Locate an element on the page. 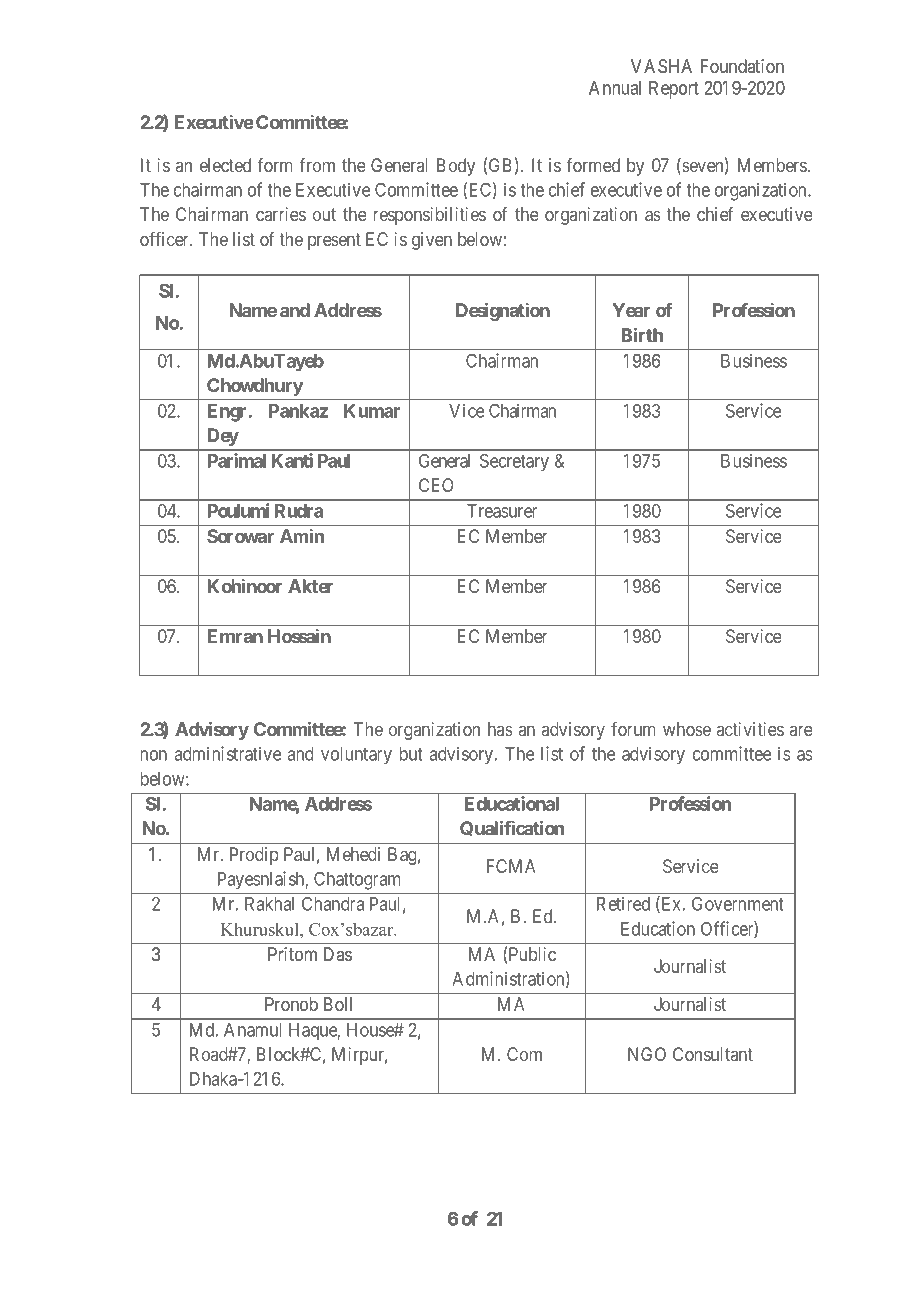 The height and width of the page is (1307, 924). Body is located at coordinates (456, 167).
